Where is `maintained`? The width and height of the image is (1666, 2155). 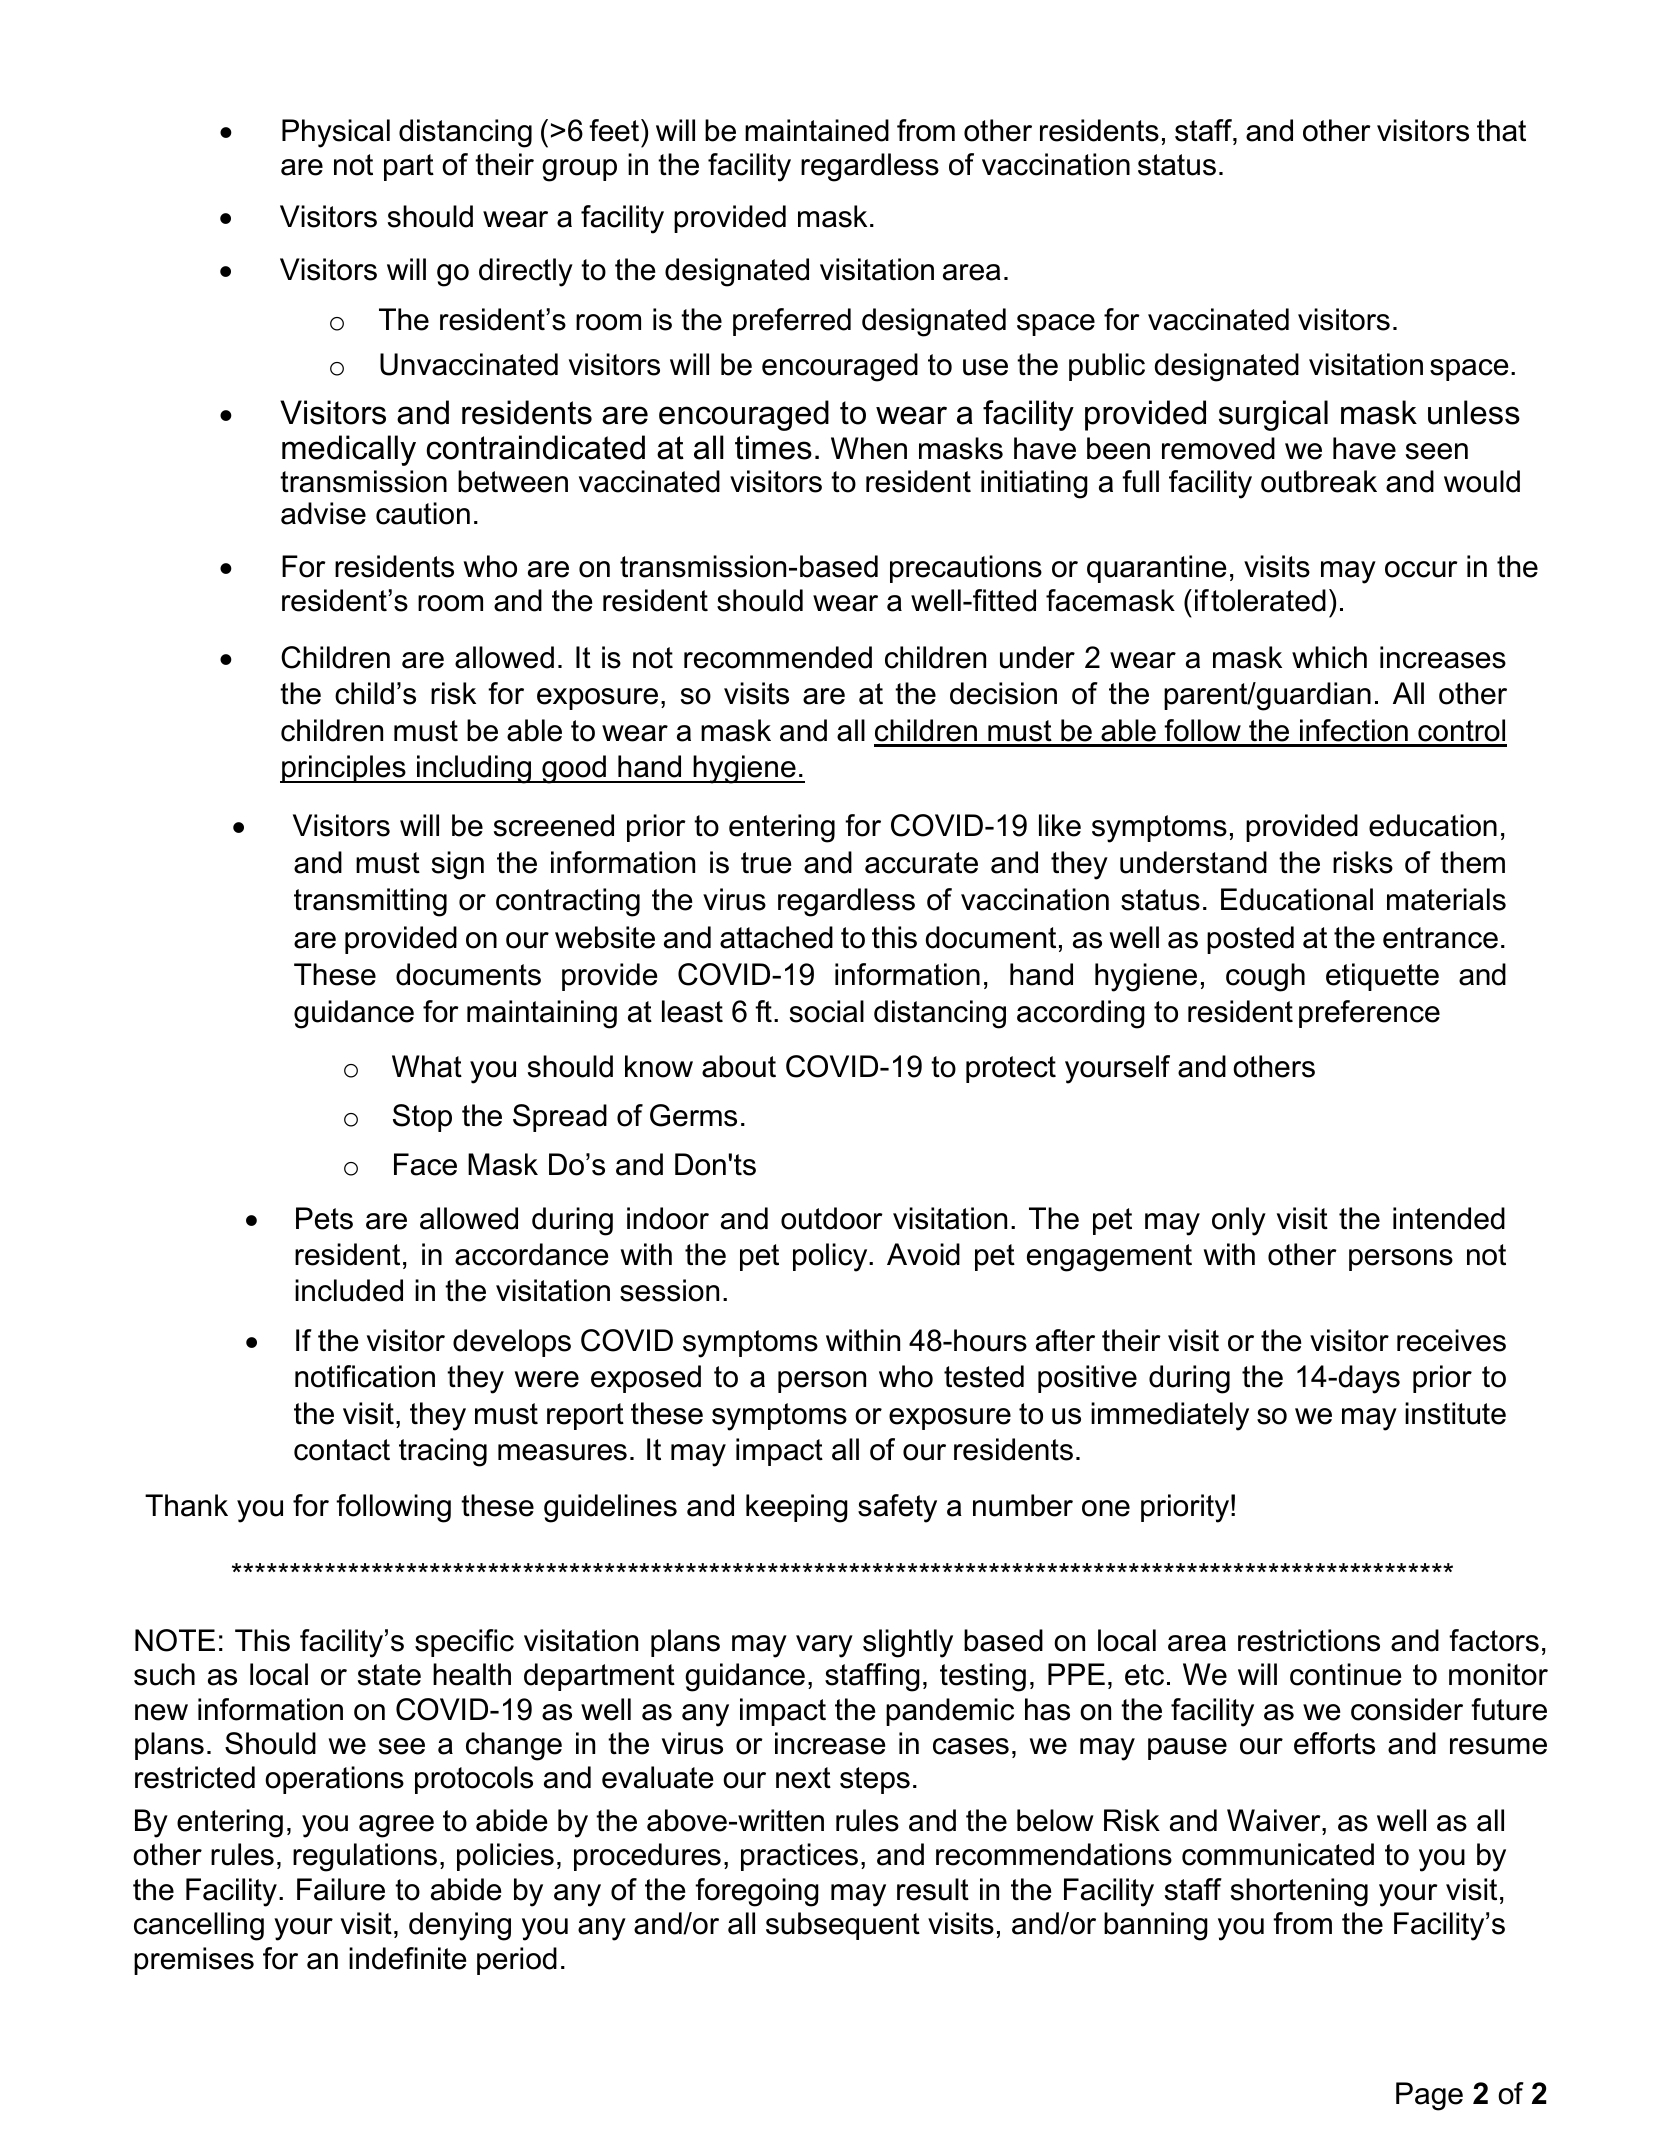 maintained is located at coordinates (817, 130).
